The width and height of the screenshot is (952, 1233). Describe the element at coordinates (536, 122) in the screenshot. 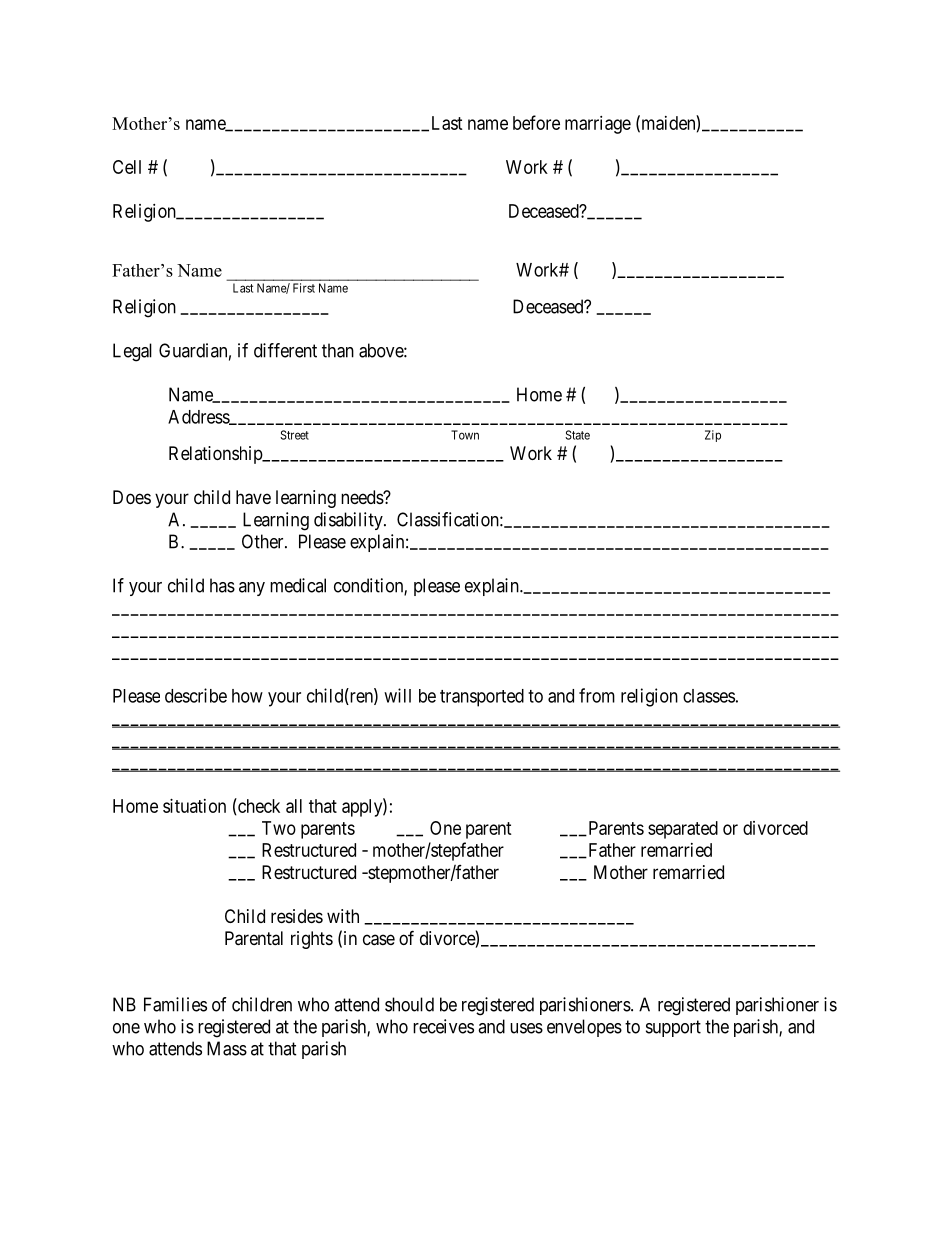

I see `before` at that location.
